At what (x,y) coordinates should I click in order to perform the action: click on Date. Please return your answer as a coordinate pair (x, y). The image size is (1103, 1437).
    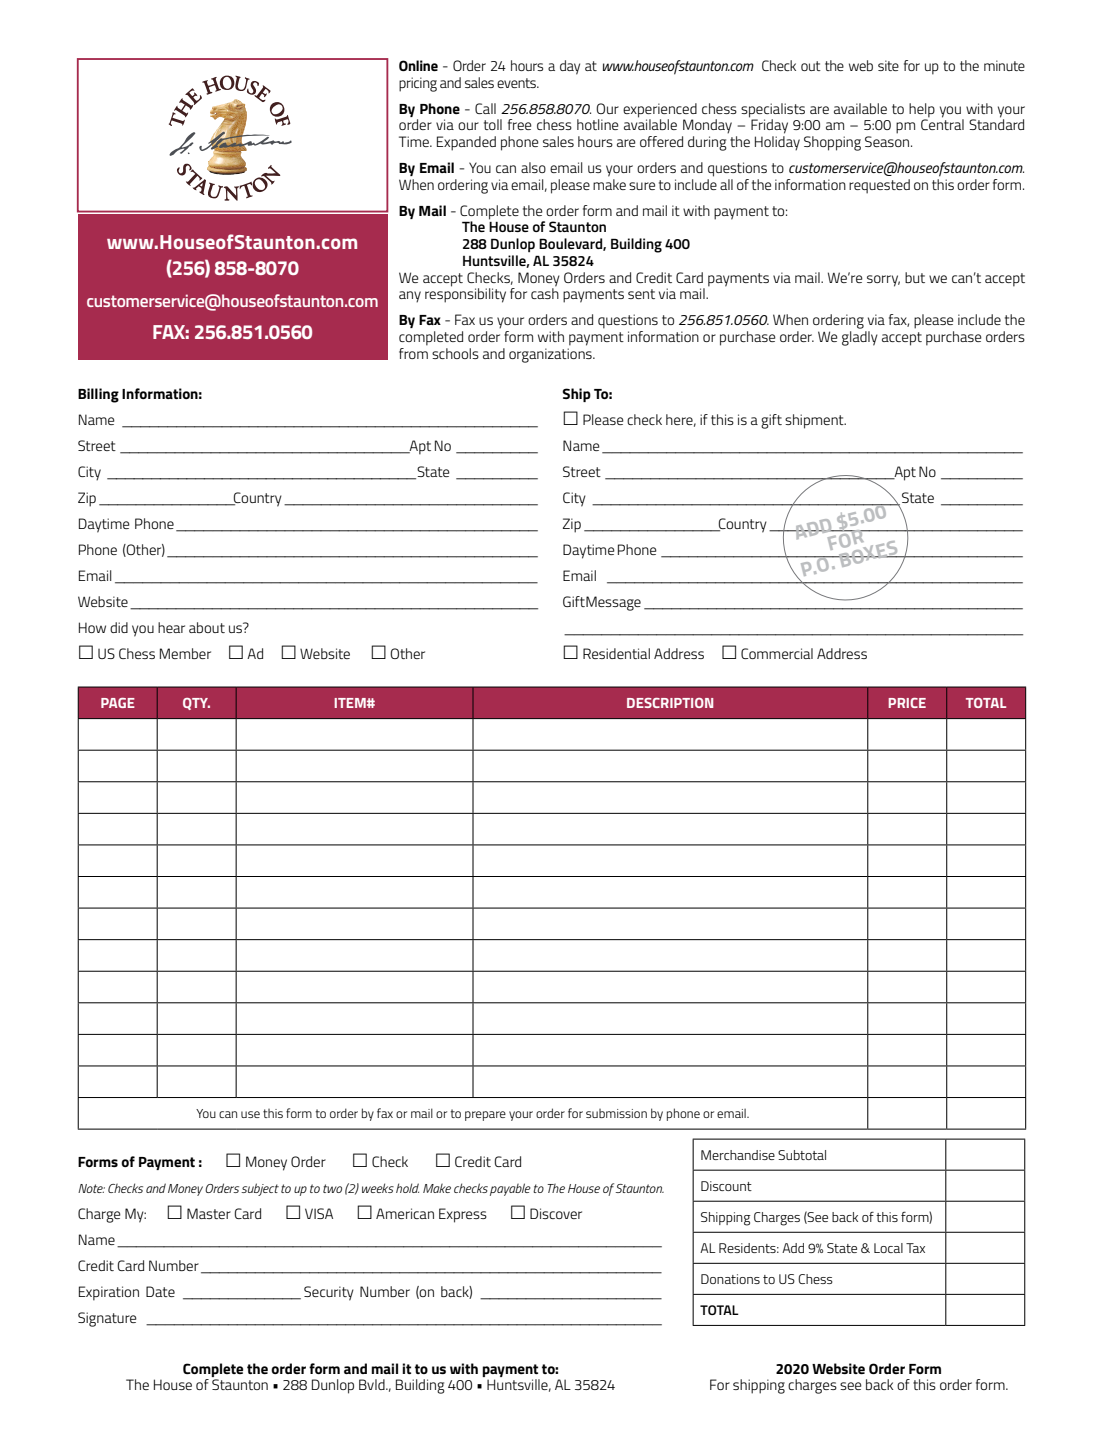
    Looking at the image, I should click on (160, 1291).
